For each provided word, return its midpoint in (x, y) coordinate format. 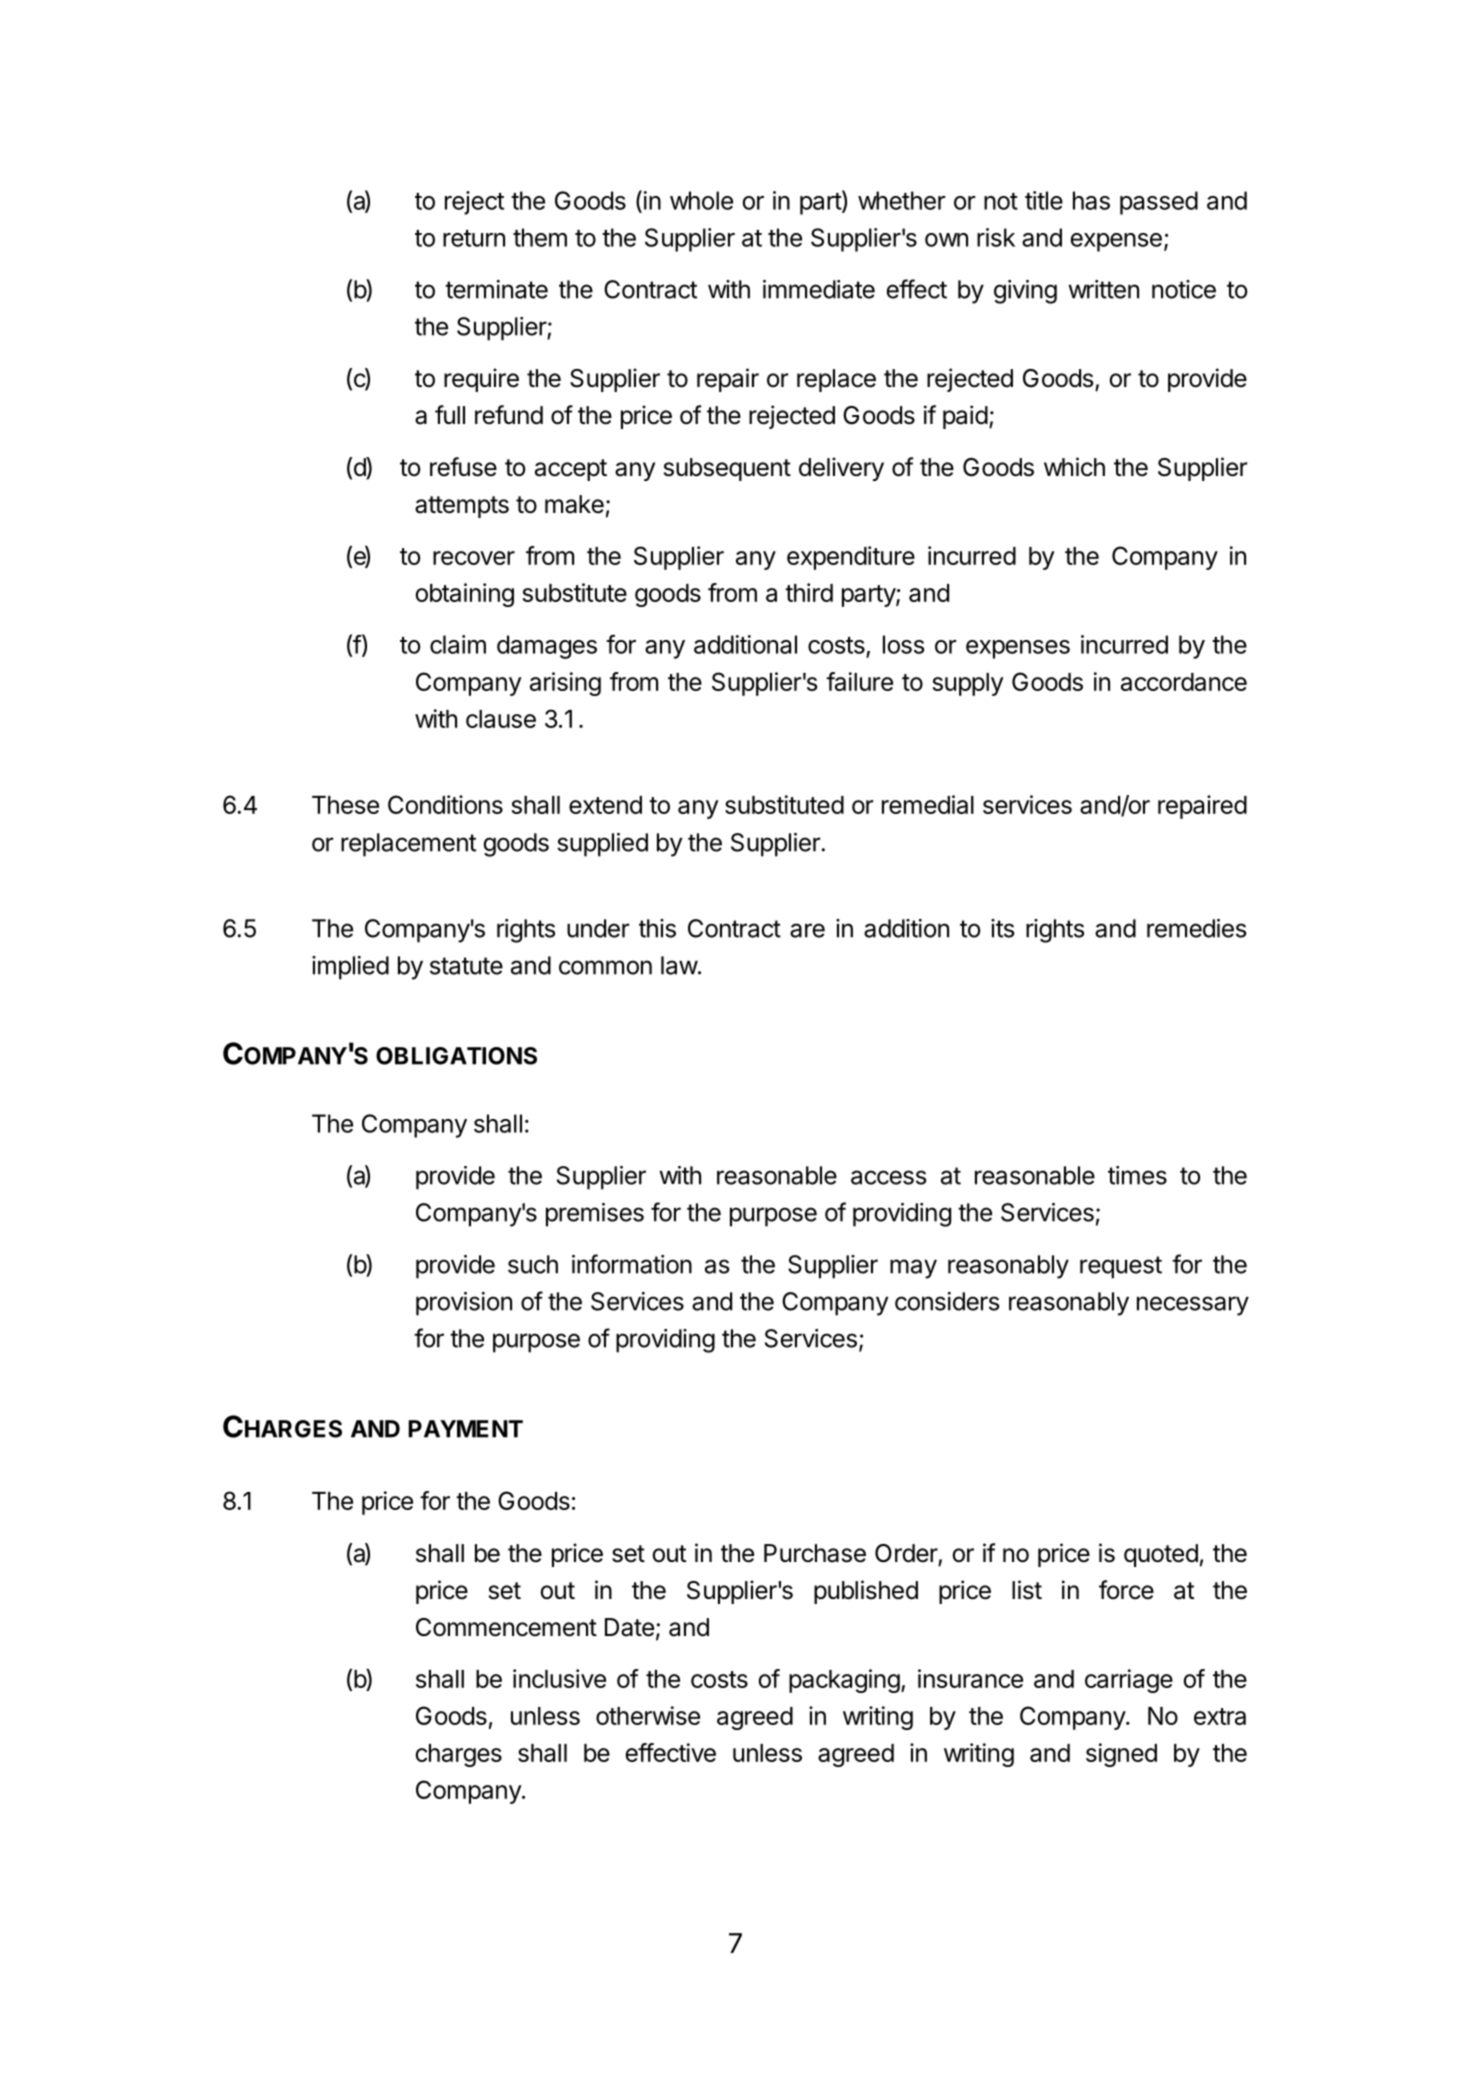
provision (464, 1304)
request (1121, 1267)
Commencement (506, 1627)
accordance (1184, 682)
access (889, 1177)
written (1103, 289)
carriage (1129, 1681)
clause (501, 719)
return (474, 238)
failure (859, 681)
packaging (844, 1681)
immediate (819, 289)
